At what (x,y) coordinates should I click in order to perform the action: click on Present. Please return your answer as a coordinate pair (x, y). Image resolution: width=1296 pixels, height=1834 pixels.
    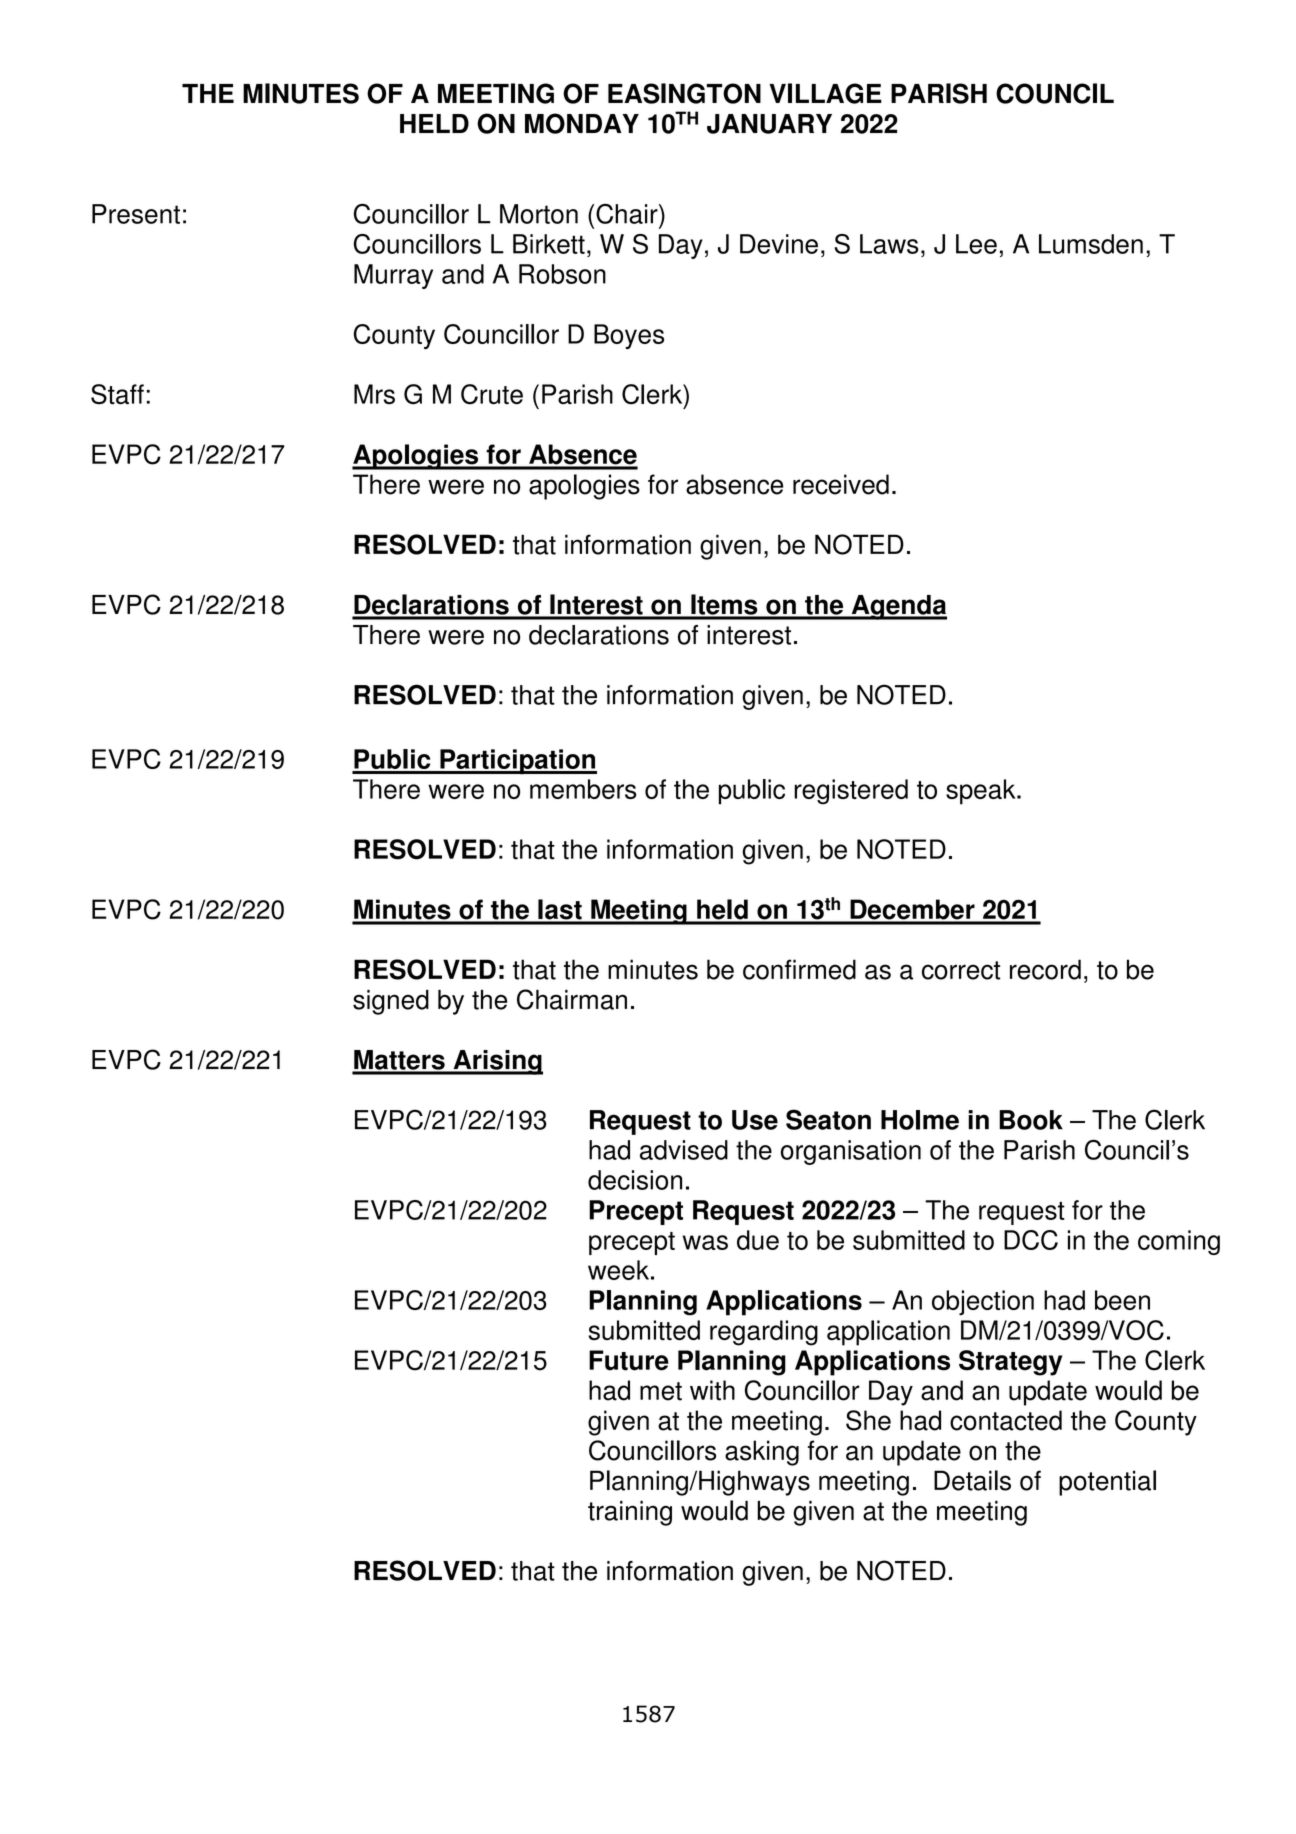
    Looking at the image, I should click on (136, 214).
